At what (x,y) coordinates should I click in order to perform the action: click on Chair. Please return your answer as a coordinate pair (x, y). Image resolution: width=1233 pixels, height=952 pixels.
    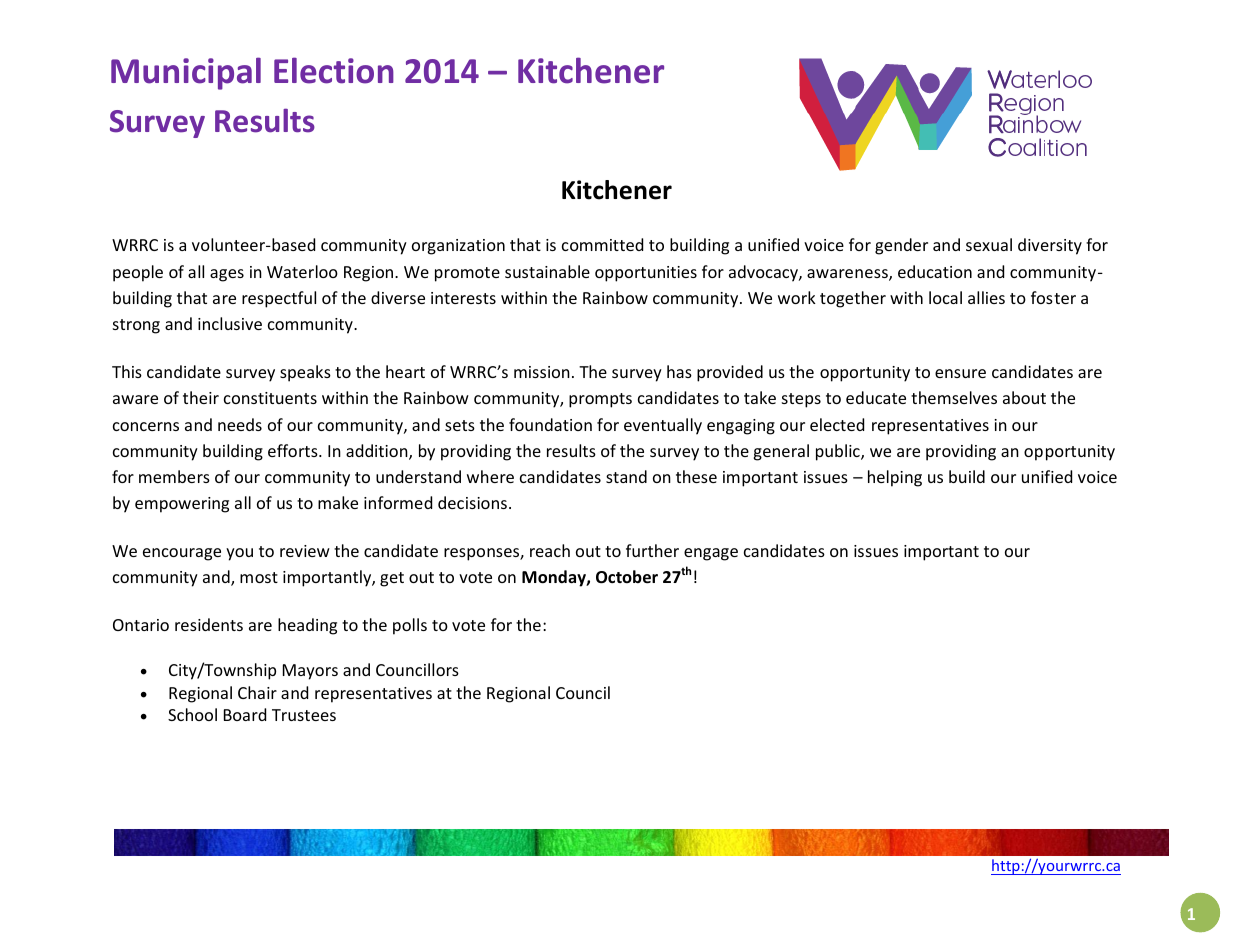
    Looking at the image, I should click on (257, 692).
